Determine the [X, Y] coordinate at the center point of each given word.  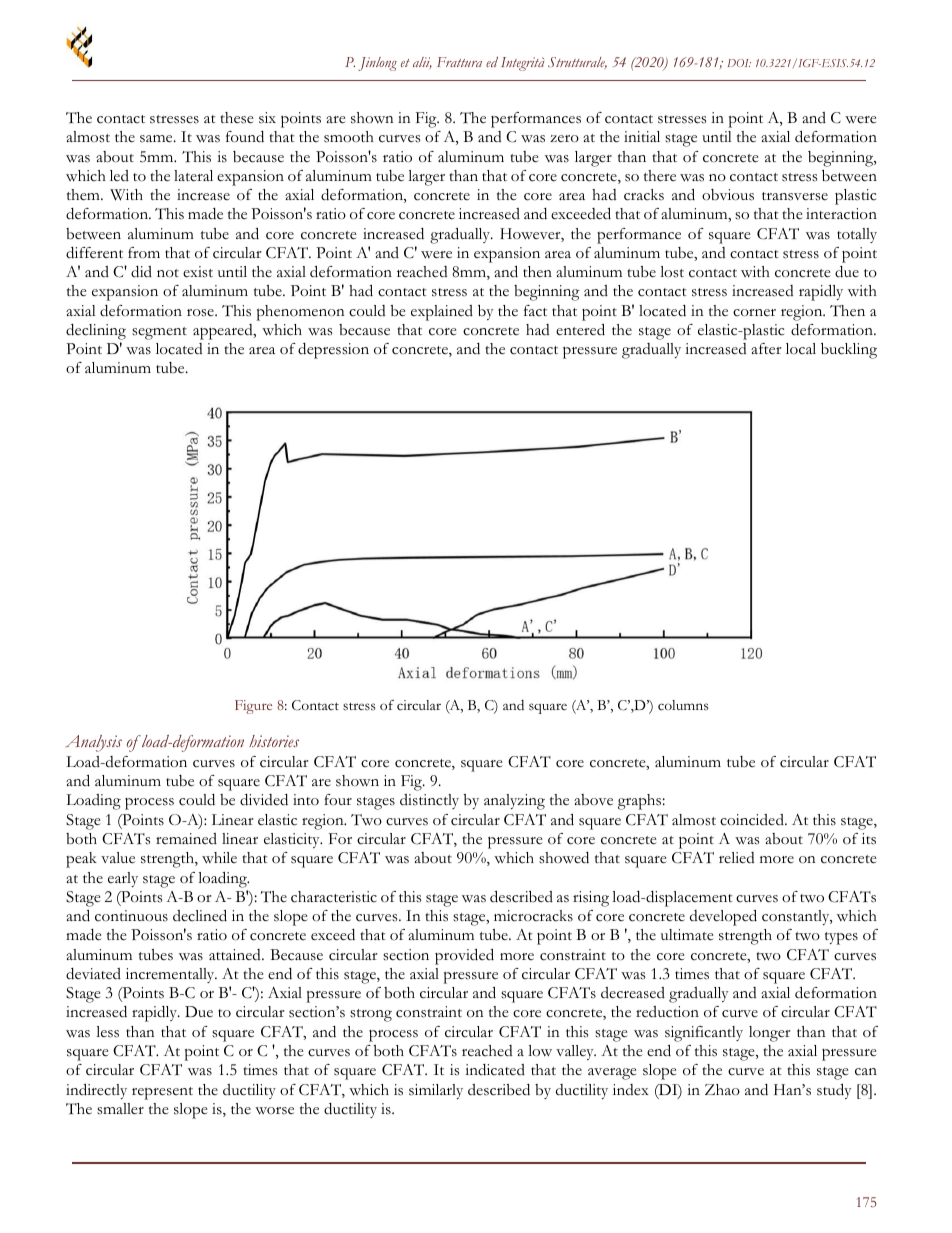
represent [162, 1093]
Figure [253, 707]
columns [683, 705]
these [237, 118]
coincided [753, 820]
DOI [739, 63]
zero [564, 139]
